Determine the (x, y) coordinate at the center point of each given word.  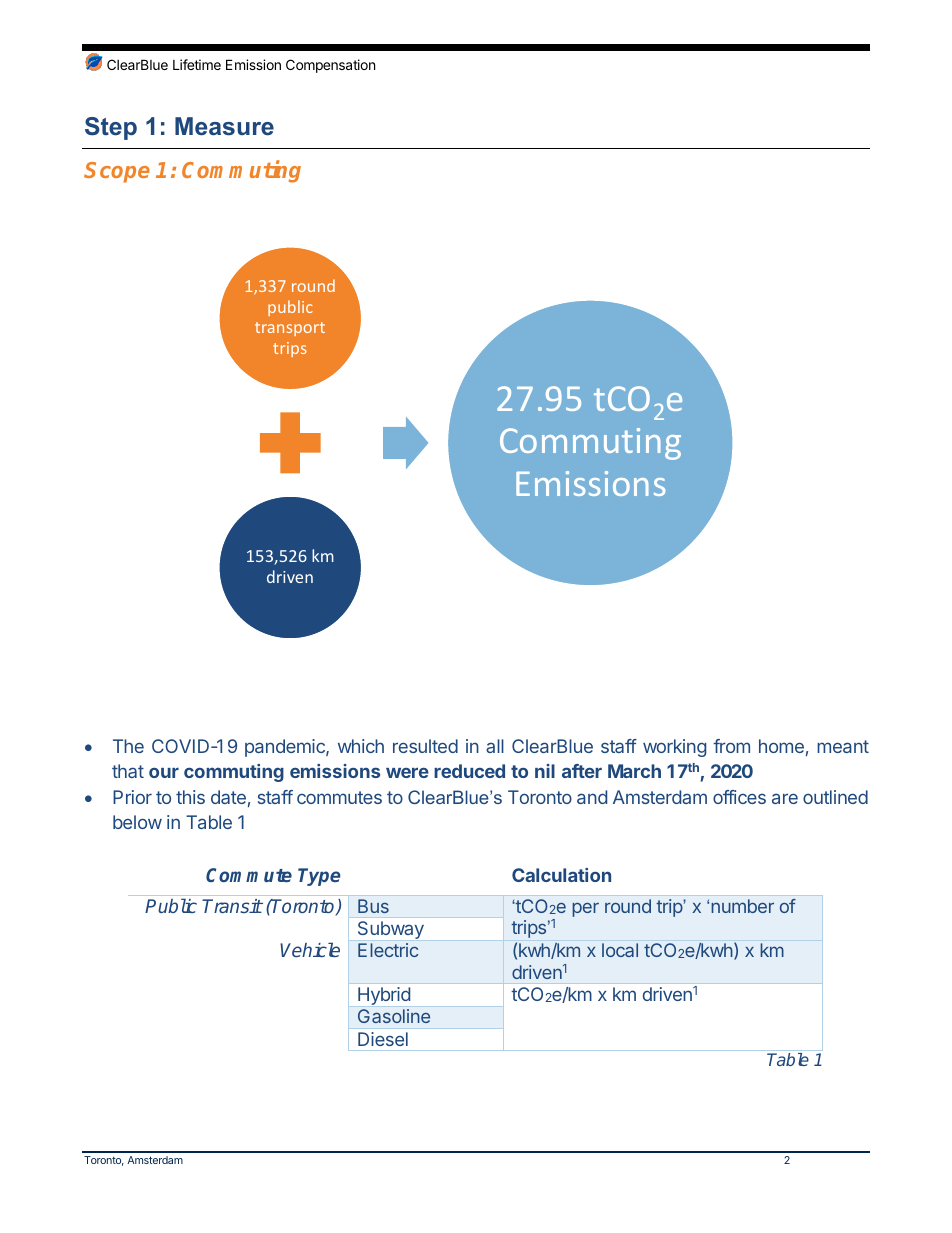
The (128, 746)
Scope (117, 172)
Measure (224, 126)
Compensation (330, 66)
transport (290, 329)
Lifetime (197, 64)
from (731, 746)
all (495, 746)
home (781, 746)
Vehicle (310, 949)
